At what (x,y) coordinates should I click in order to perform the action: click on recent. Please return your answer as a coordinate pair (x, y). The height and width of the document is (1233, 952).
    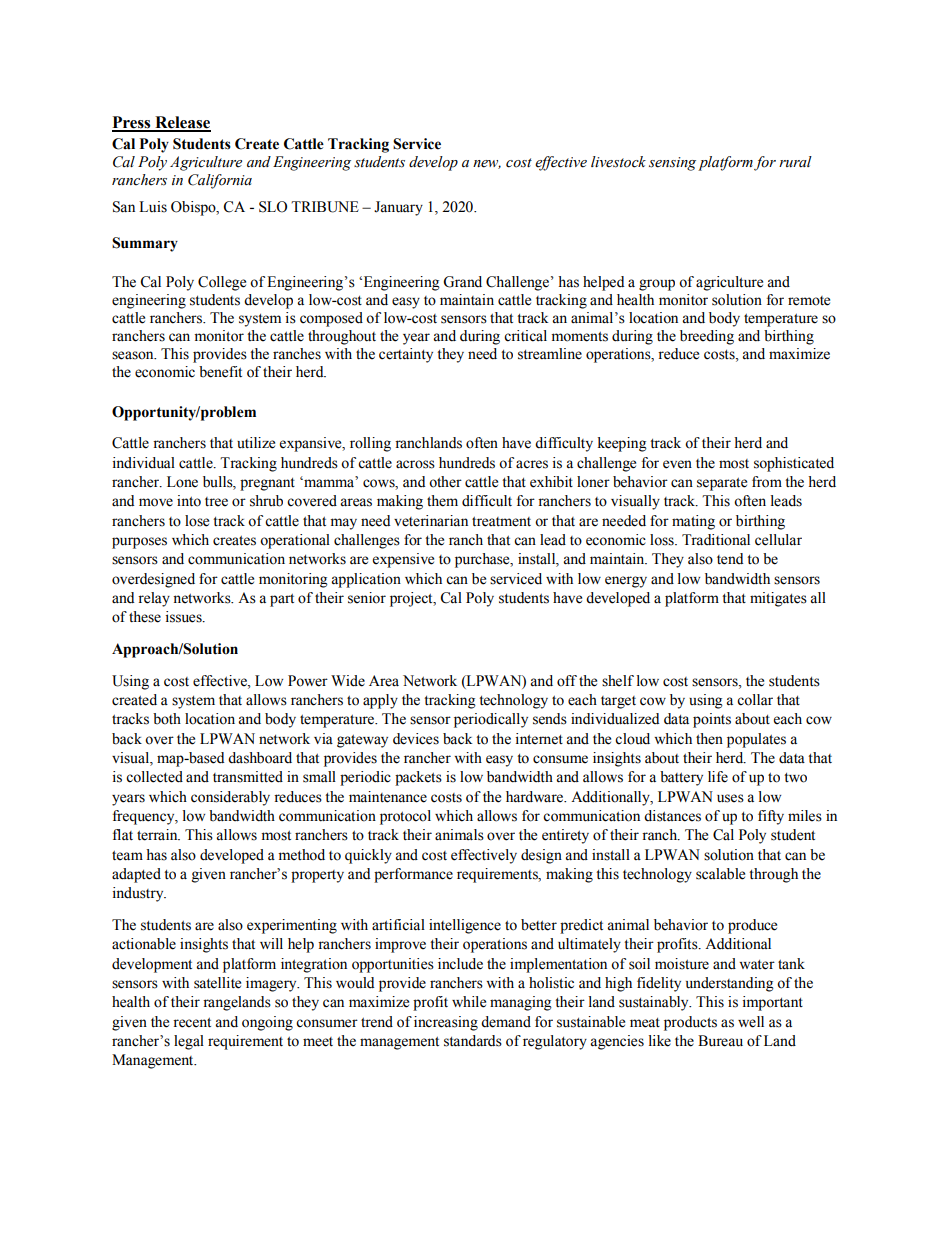
    Looking at the image, I should click on (192, 1023).
